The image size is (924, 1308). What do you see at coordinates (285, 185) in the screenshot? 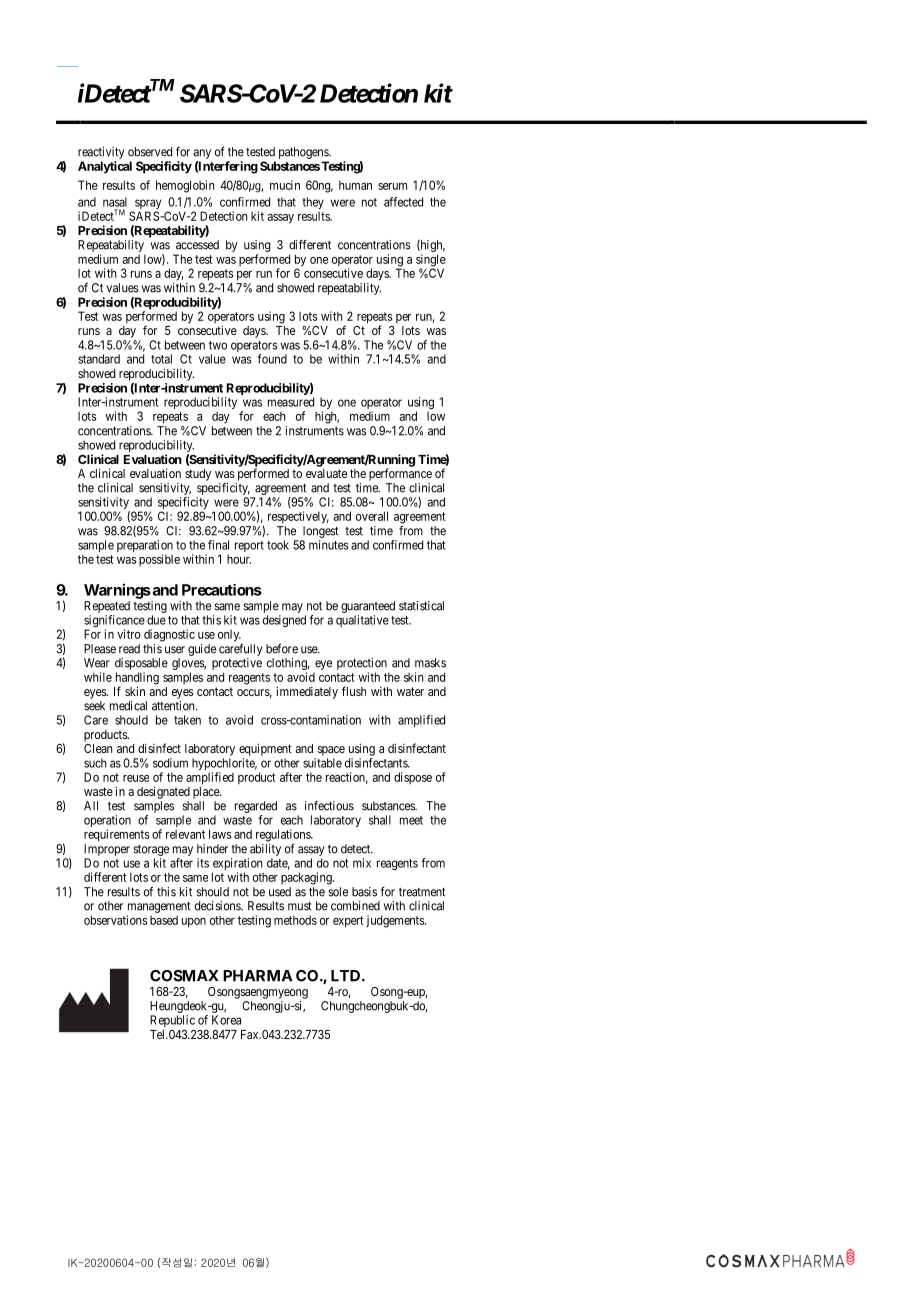
I see `mucin` at bounding box center [285, 185].
